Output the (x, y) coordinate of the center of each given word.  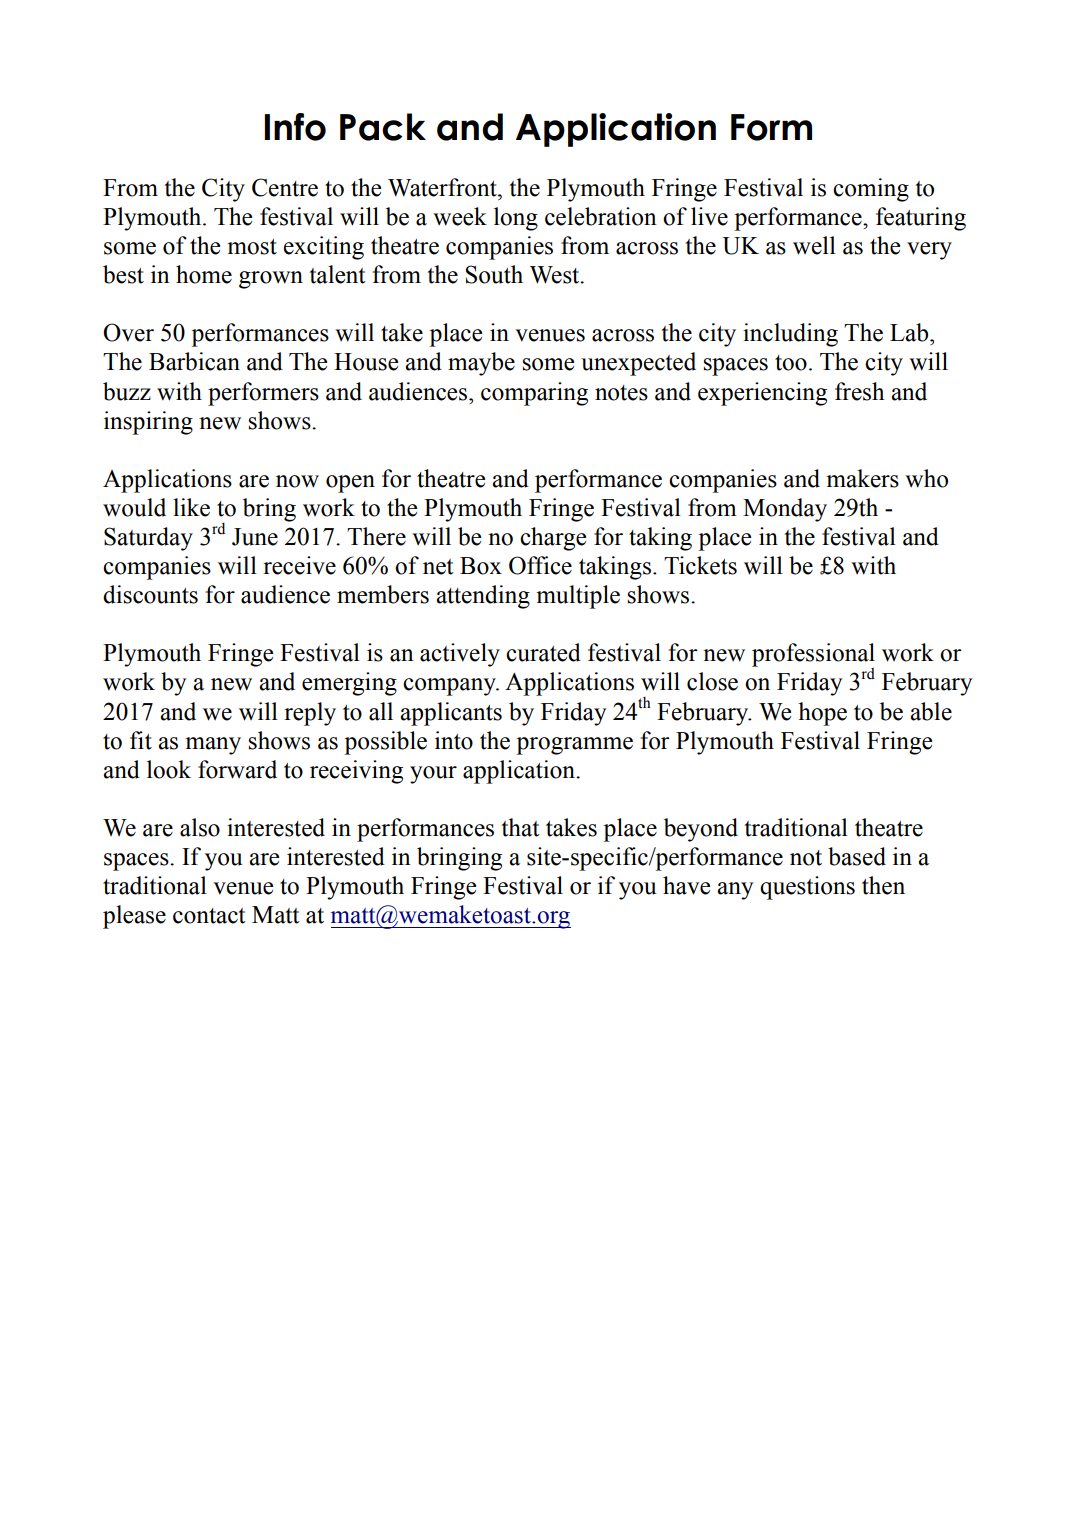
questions (807, 888)
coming (871, 190)
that (521, 827)
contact (209, 916)
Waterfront (443, 187)
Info (295, 127)
